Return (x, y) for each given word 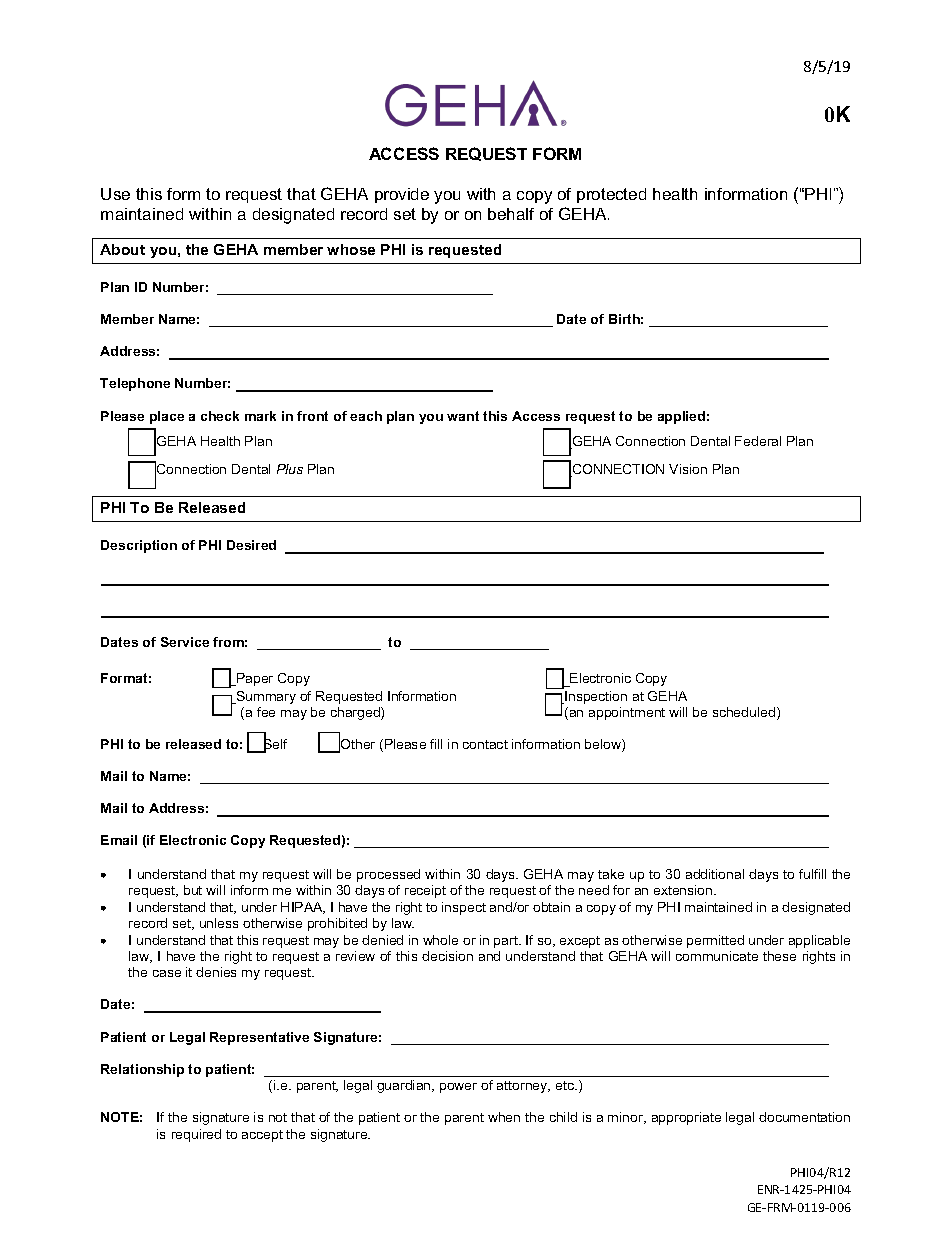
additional (715, 874)
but (193, 890)
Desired (251, 545)
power (458, 1088)
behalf (511, 214)
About (122, 249)
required (196, 1135)
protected (611, 195)
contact (485, 744)
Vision (688, 469)
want (463, 416)
